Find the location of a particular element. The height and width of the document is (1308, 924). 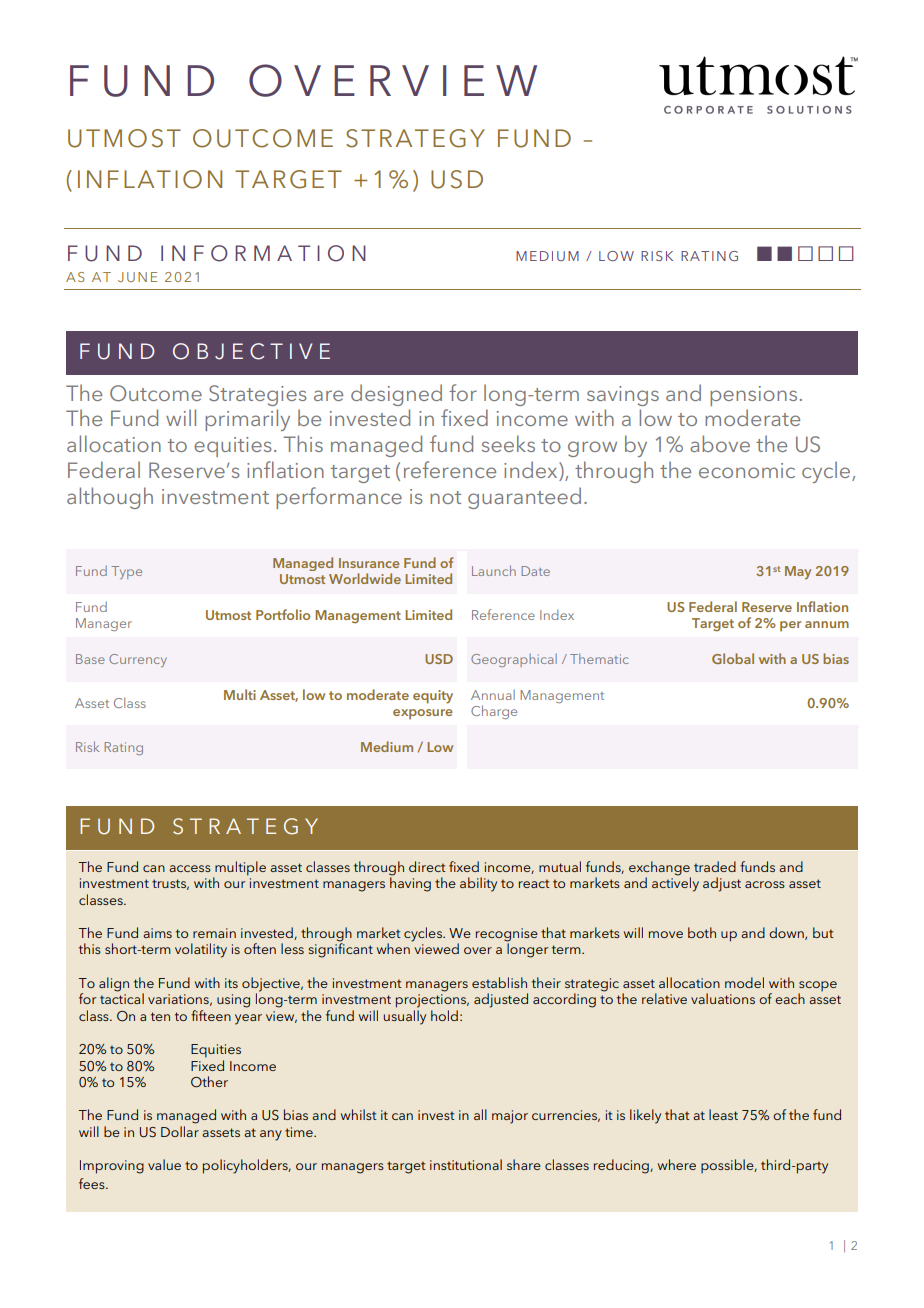

JUNE is located at coordinates (137, 277).
